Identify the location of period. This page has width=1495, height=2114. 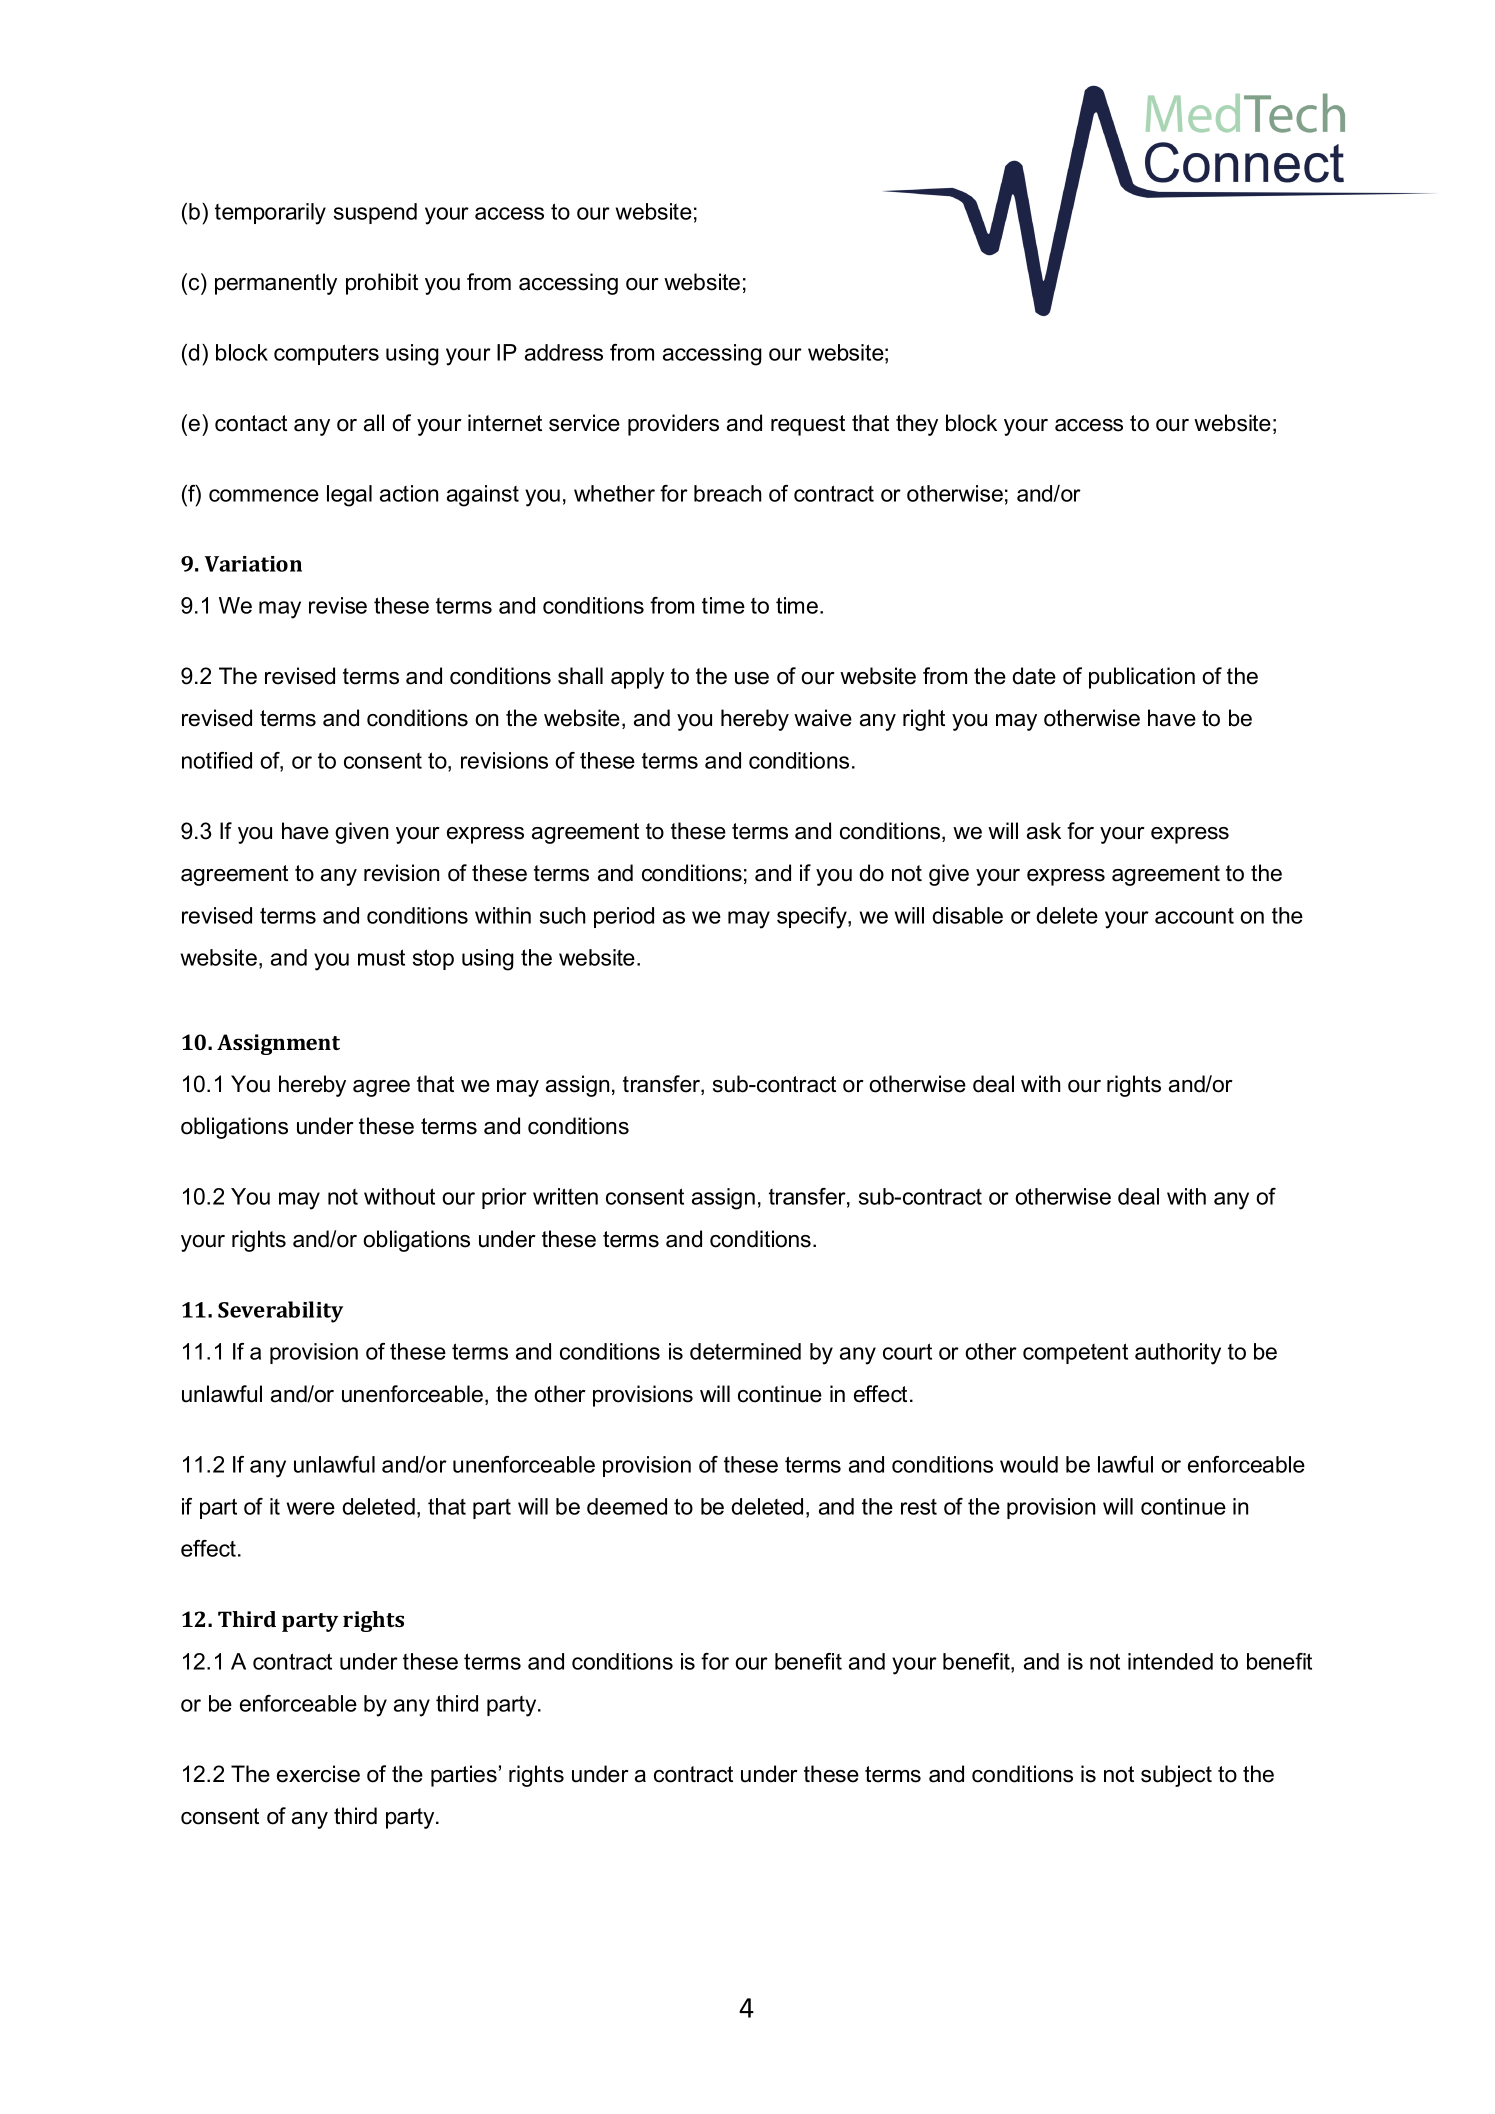
(624, 917).
